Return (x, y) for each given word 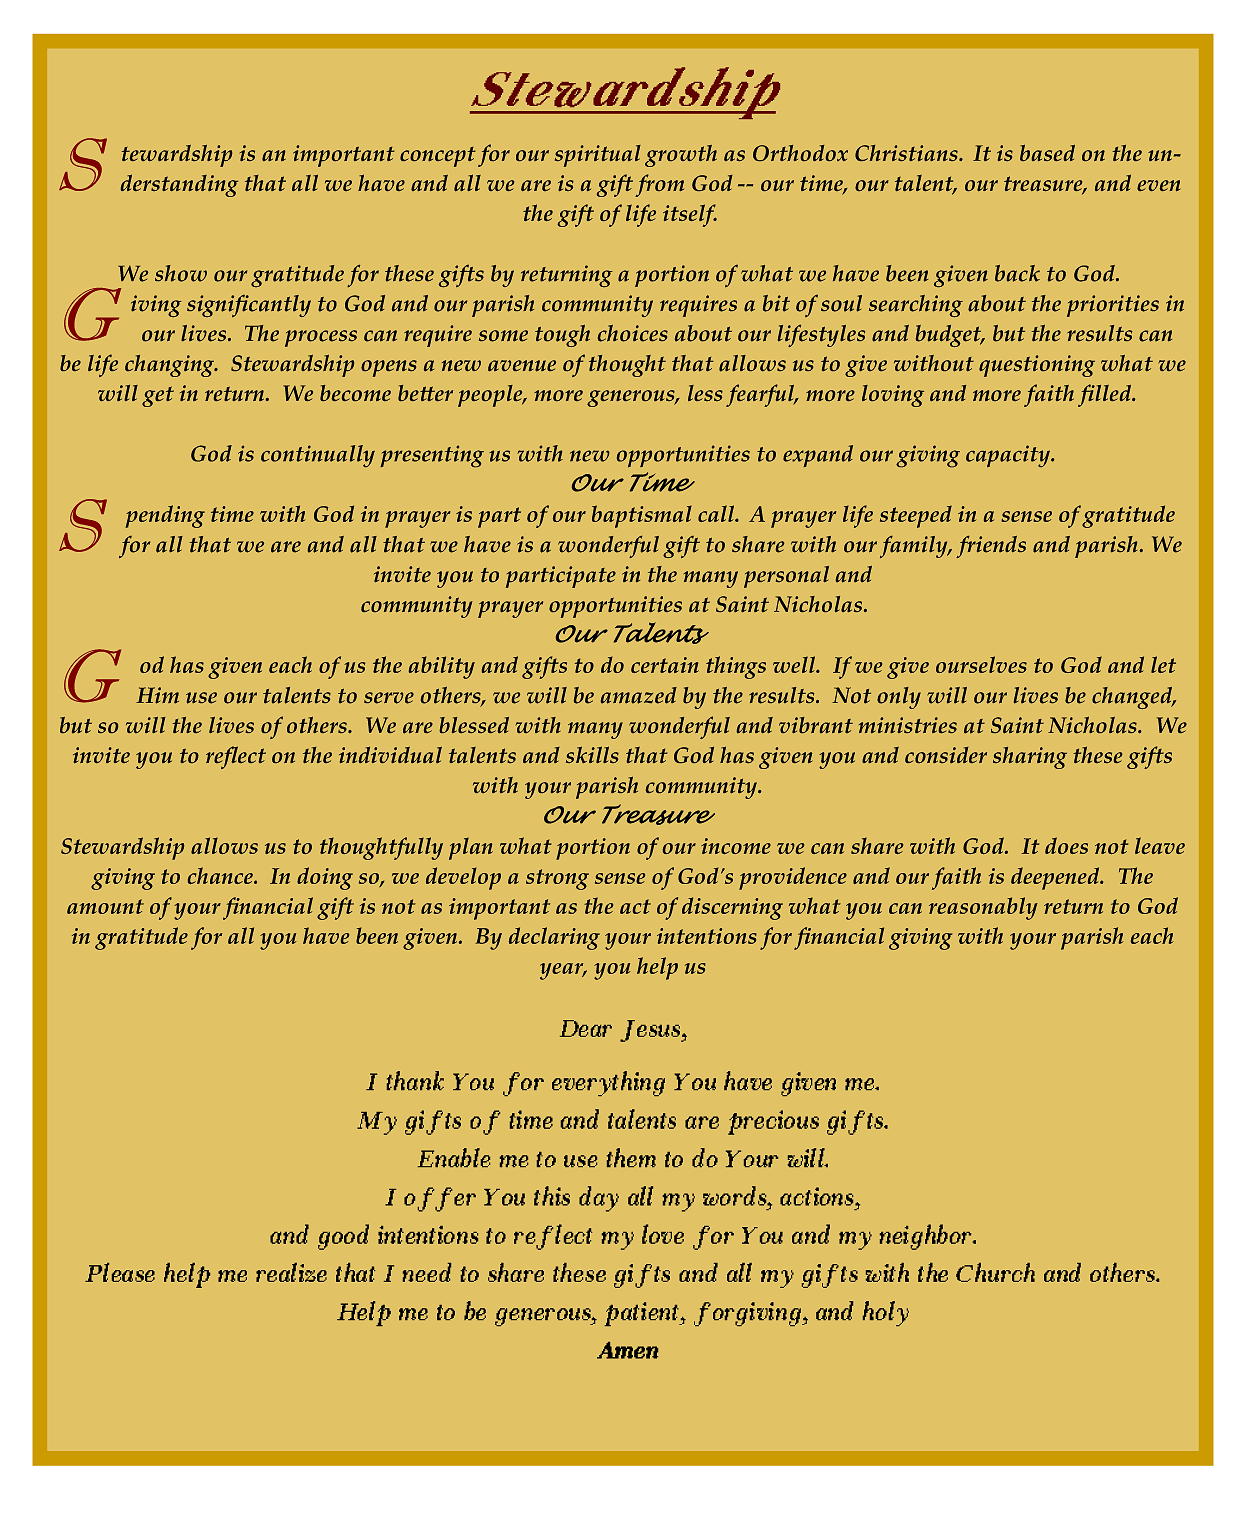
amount (105, 906)
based (1047, 153)
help (657, 968)
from (659, 185)
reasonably (983, 908)
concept (438, 157)
